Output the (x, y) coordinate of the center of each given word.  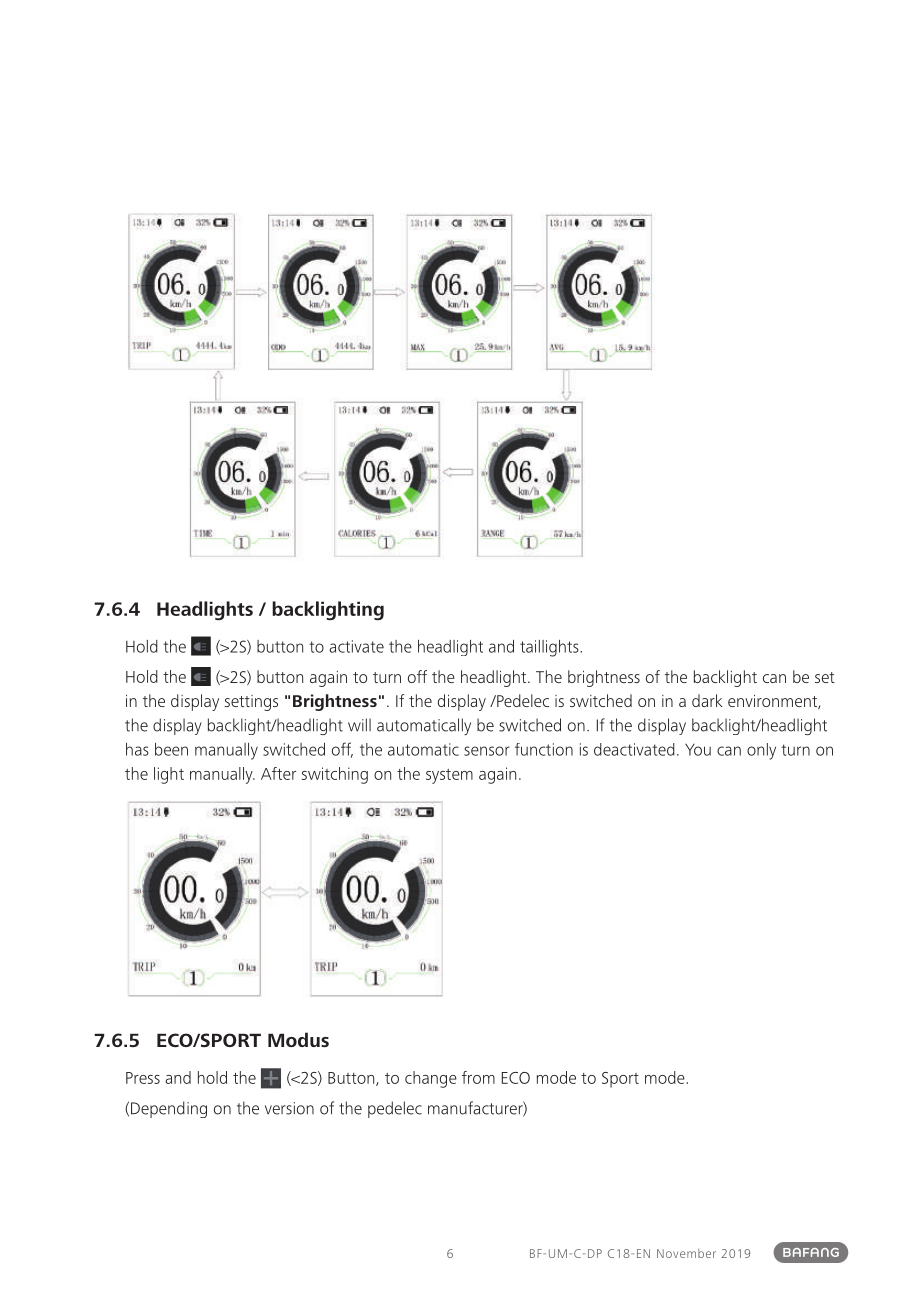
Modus (298, 1039)
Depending (169, 1109)
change (431, 1079)
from (478, 1077)
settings (251, 703)
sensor (487, 751)
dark (707, 700)
